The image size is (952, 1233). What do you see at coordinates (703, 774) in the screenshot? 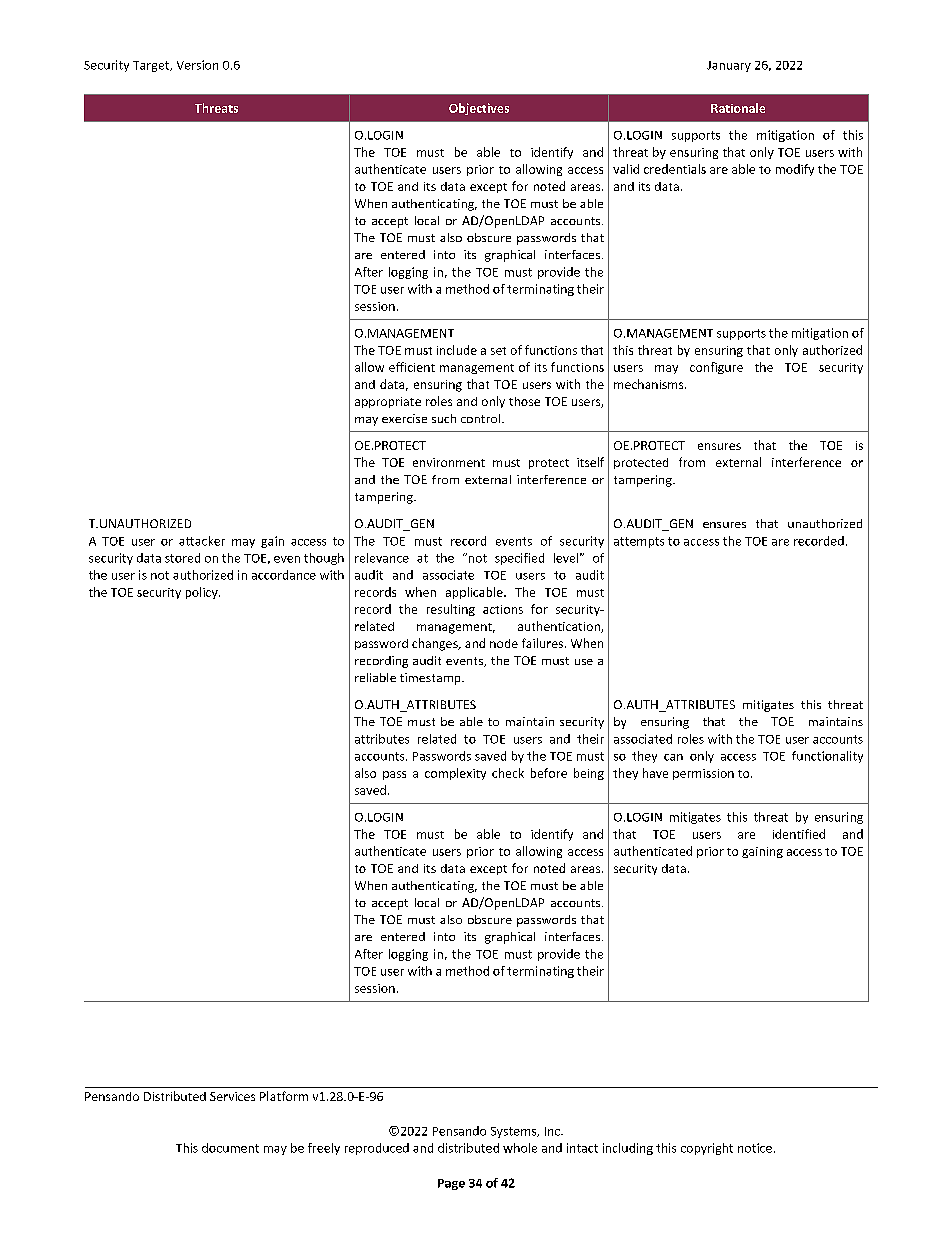
I see `permission` at bounding box center [703, 774].
